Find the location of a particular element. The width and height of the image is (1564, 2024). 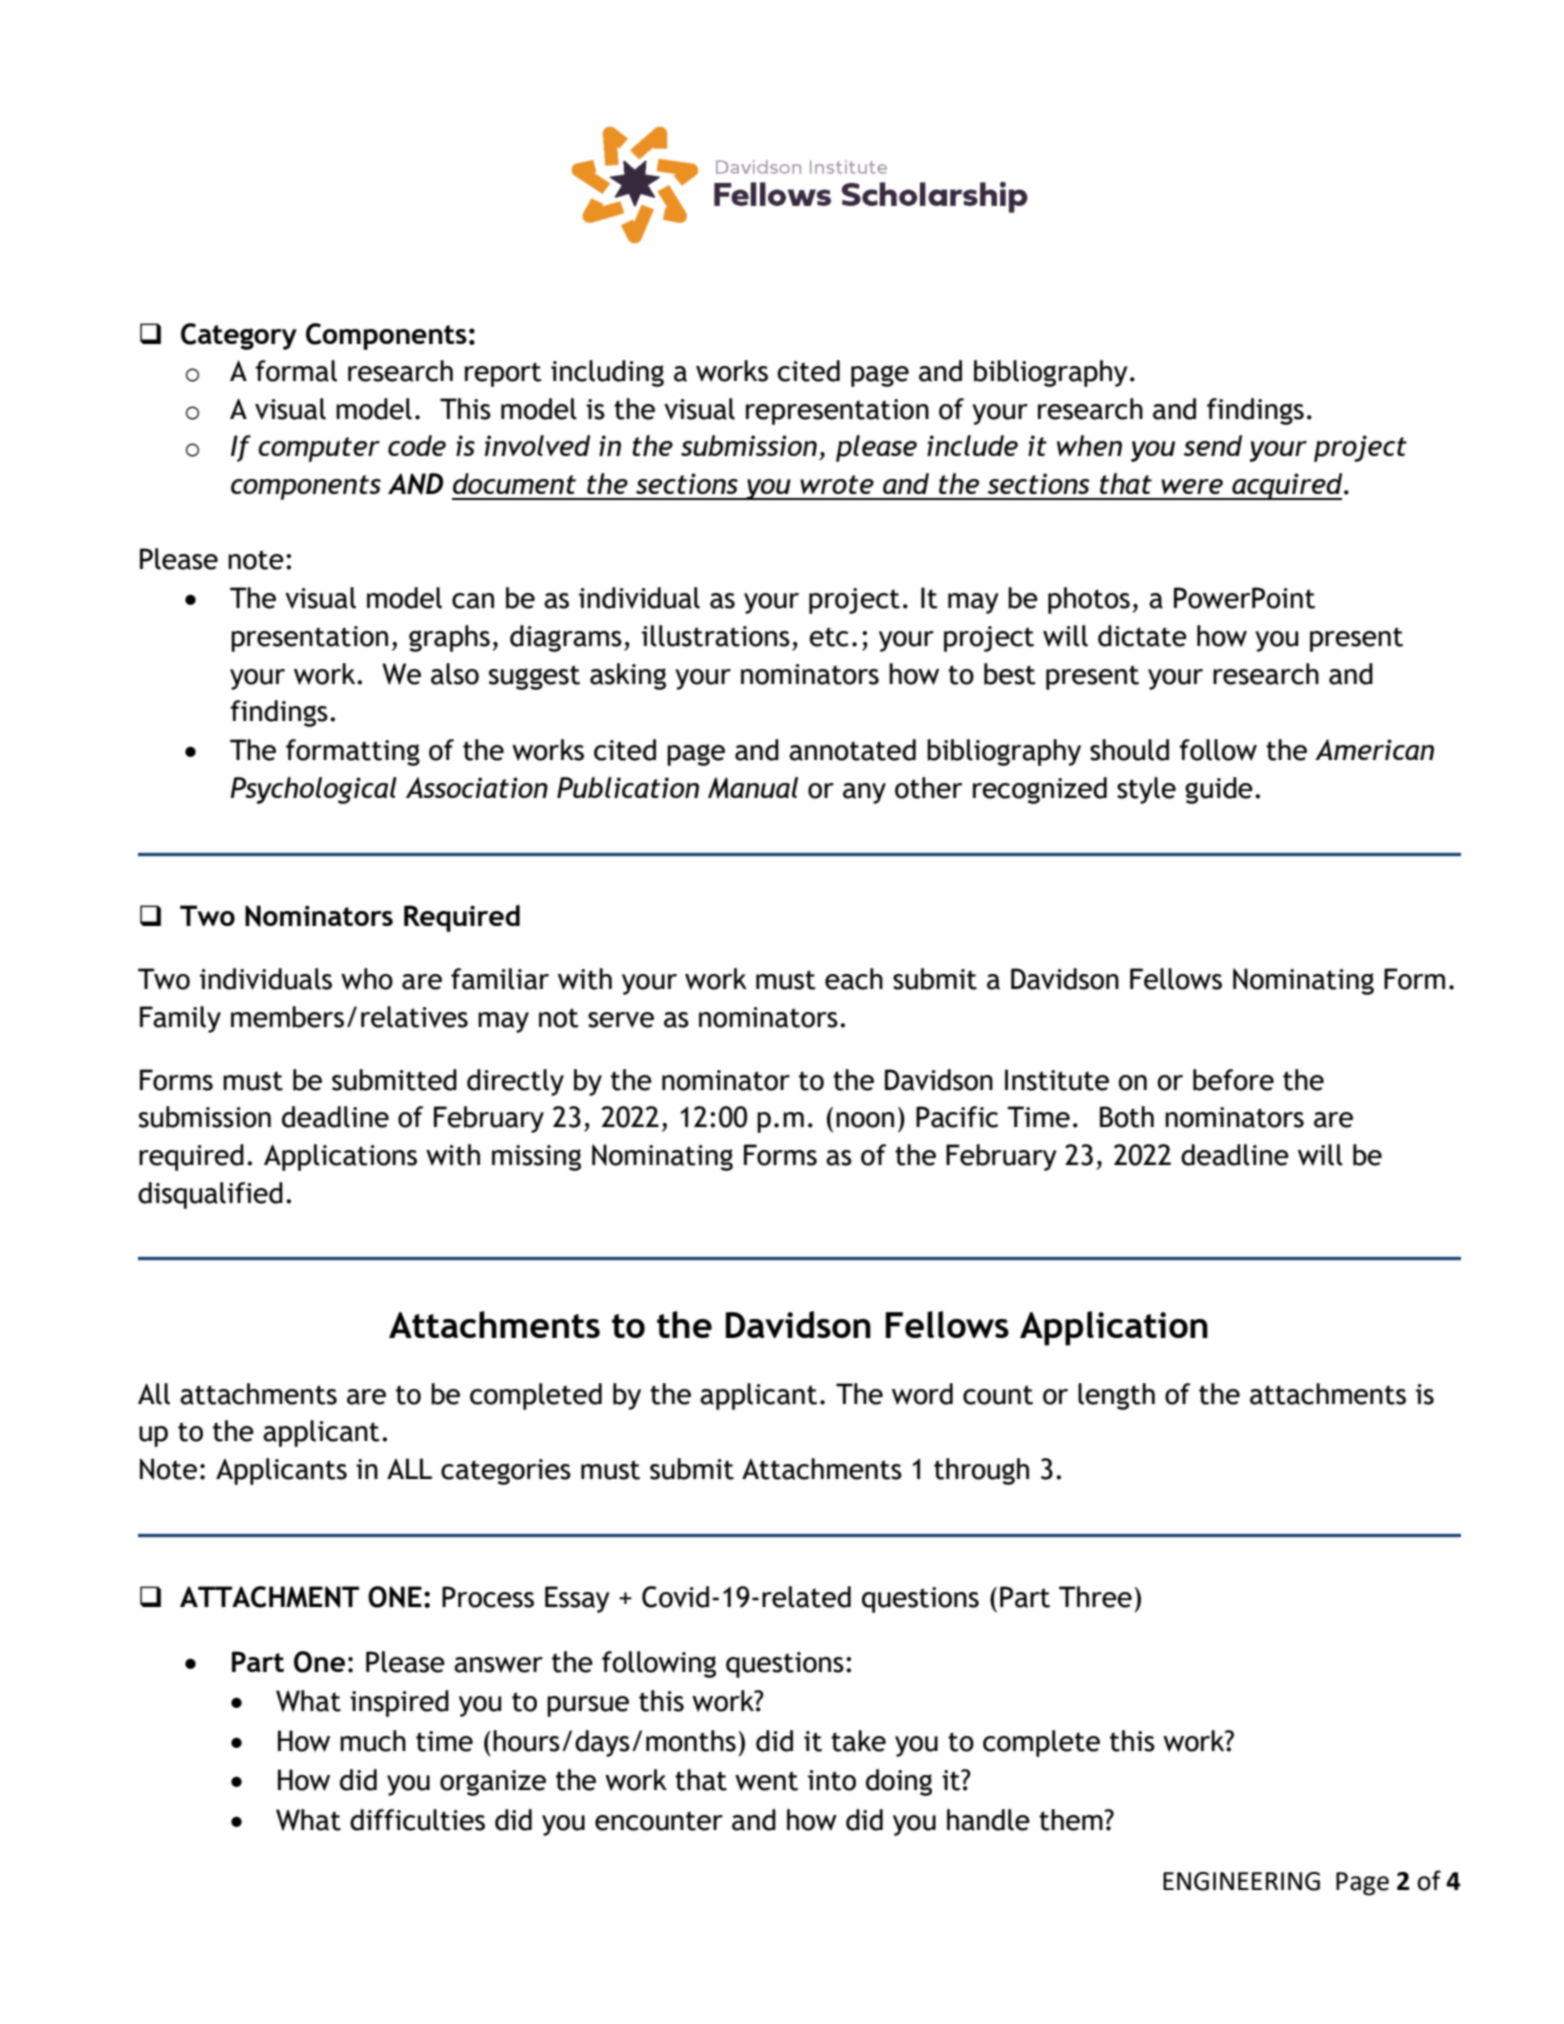

send is located at coordinates (1213, 445).
